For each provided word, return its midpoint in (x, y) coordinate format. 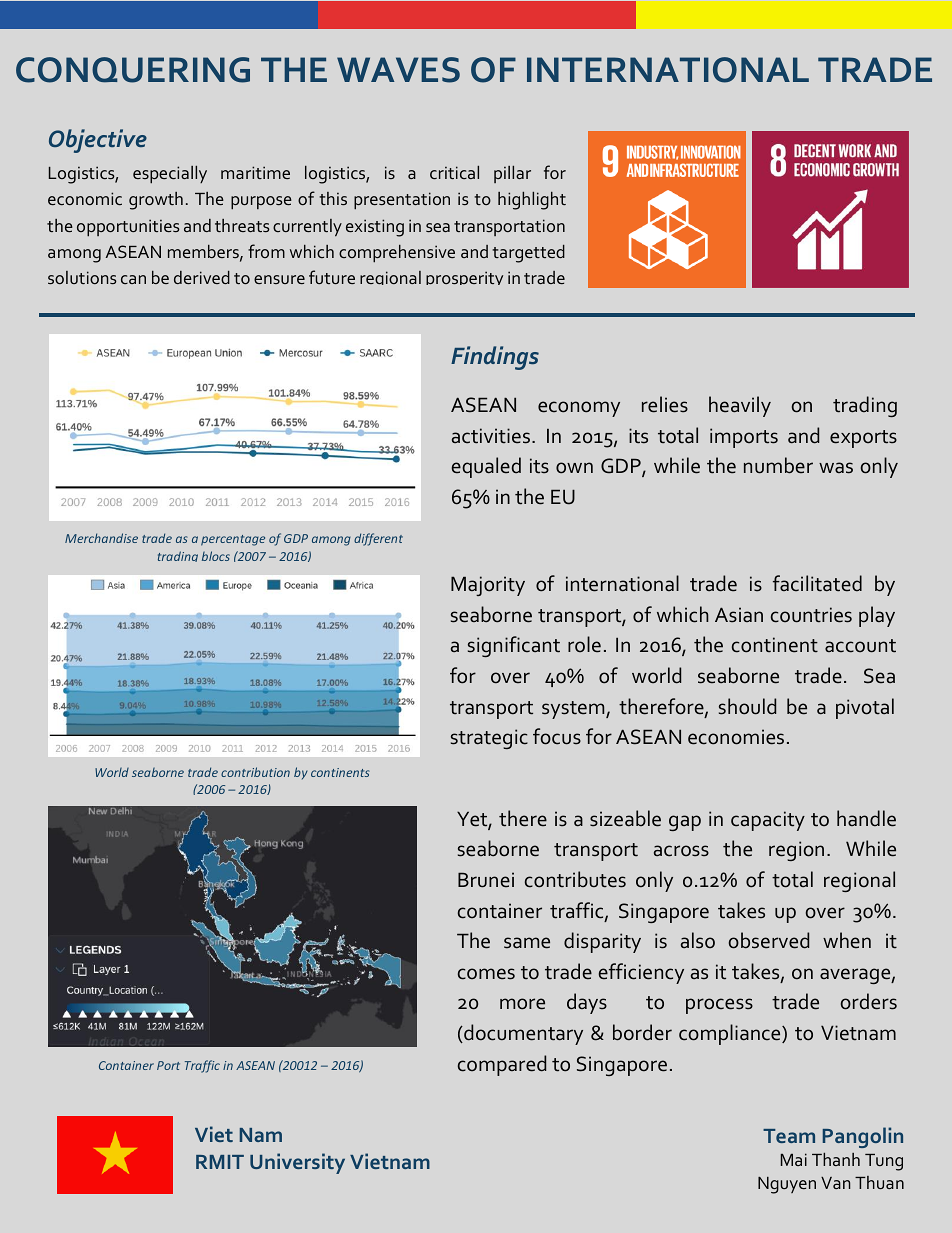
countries (811, 615)
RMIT (220, 1162)
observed (769, 940)
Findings (495, 358)
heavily (740, 406)
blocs (216, 556)
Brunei (486, 880)
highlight (532, 201)
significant (514, 646)
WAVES (398, 70)
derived (202, 277)
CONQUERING (133, 70)
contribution (255, 772)
